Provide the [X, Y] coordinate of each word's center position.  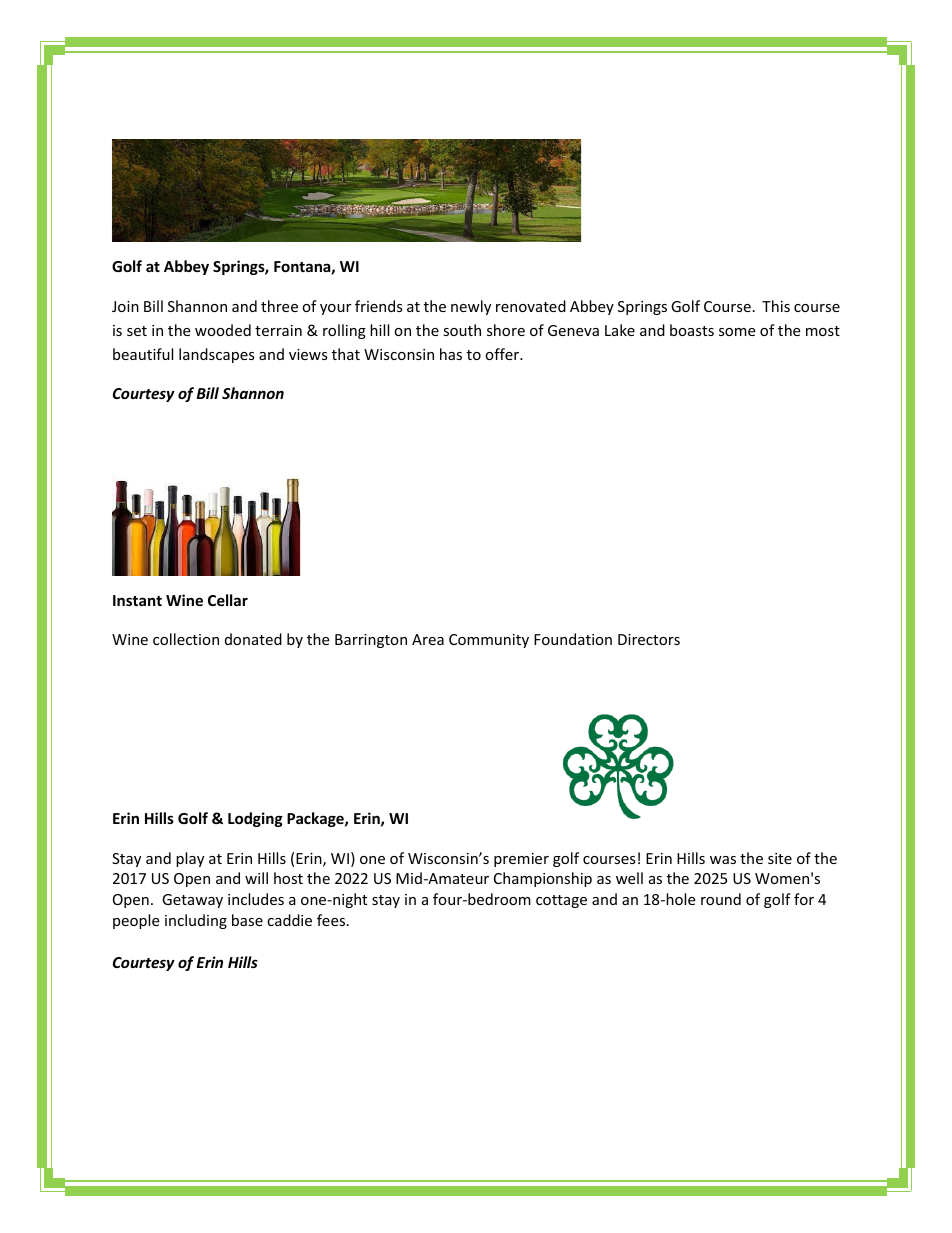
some [737, 332]
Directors [649, 639]
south [462, 330]
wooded [223, 330]
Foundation [573, 639]
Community [489, 641]
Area [428, 639]
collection [186, 639]
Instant [137, 600]
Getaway [192, 901]
